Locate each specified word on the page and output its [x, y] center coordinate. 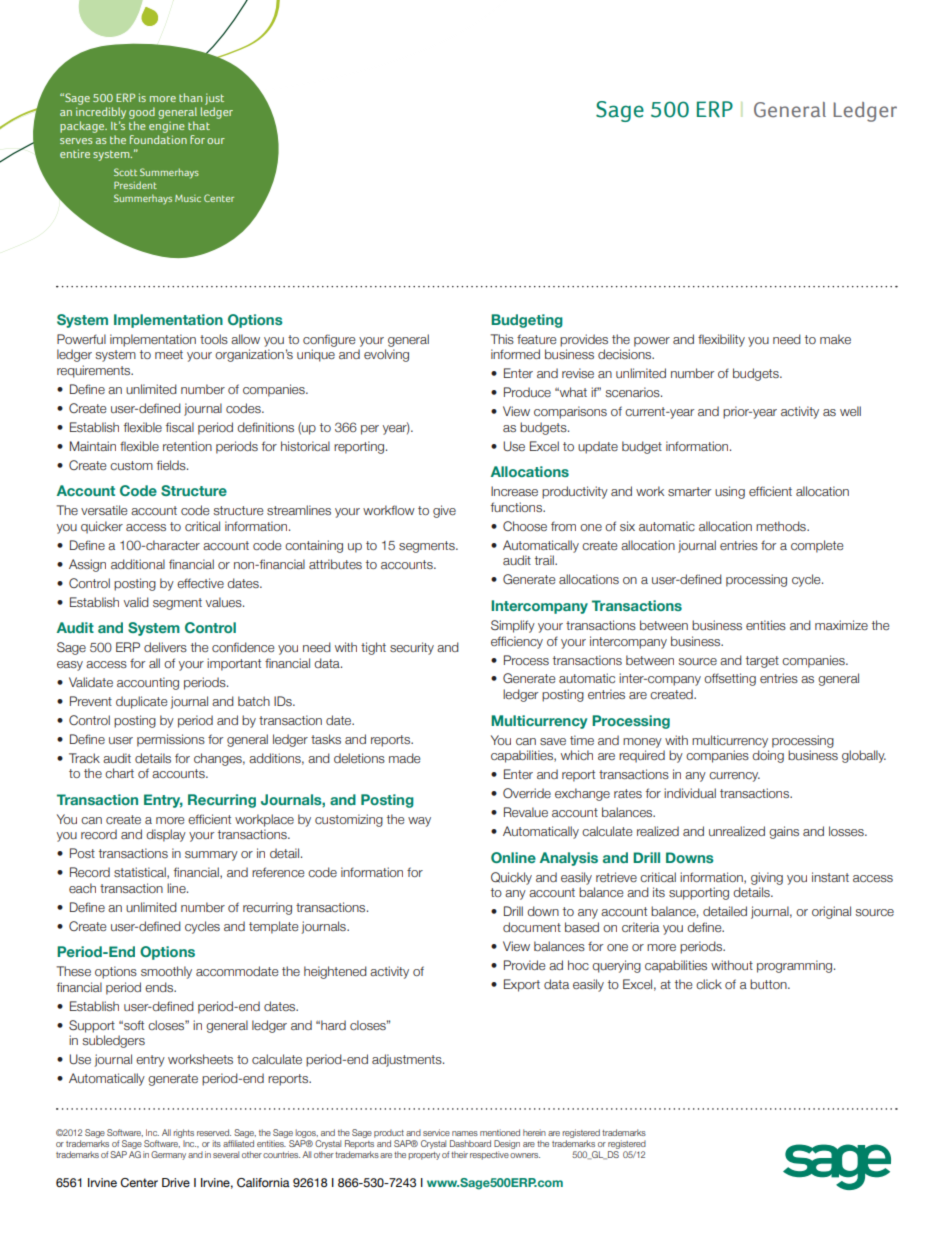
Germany [168, 1155]
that [199, 125]
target [762, 662]
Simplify [513, 626]
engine [167, 129]
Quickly [511, 878]
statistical [141, 873]
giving [767, 878]
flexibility [721, 340]
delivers [165, 647]
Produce [527, 392]
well [850, 411]
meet [169, 354]
